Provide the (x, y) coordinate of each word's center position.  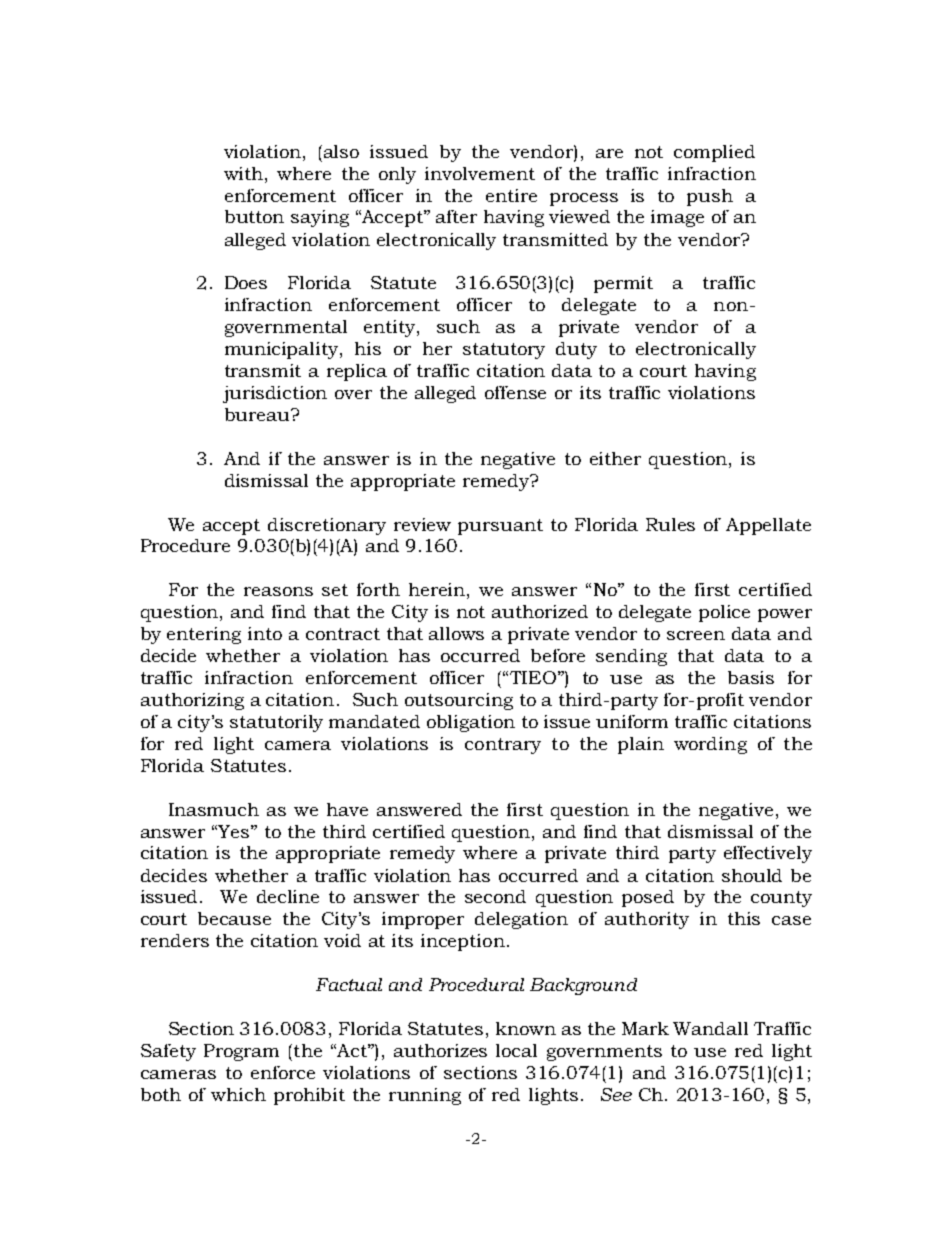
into (265, 633)
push (710, 197)
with (245, 173)
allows (456, 633)
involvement (480, 173)
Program (241, 1052)
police (724, 613)
